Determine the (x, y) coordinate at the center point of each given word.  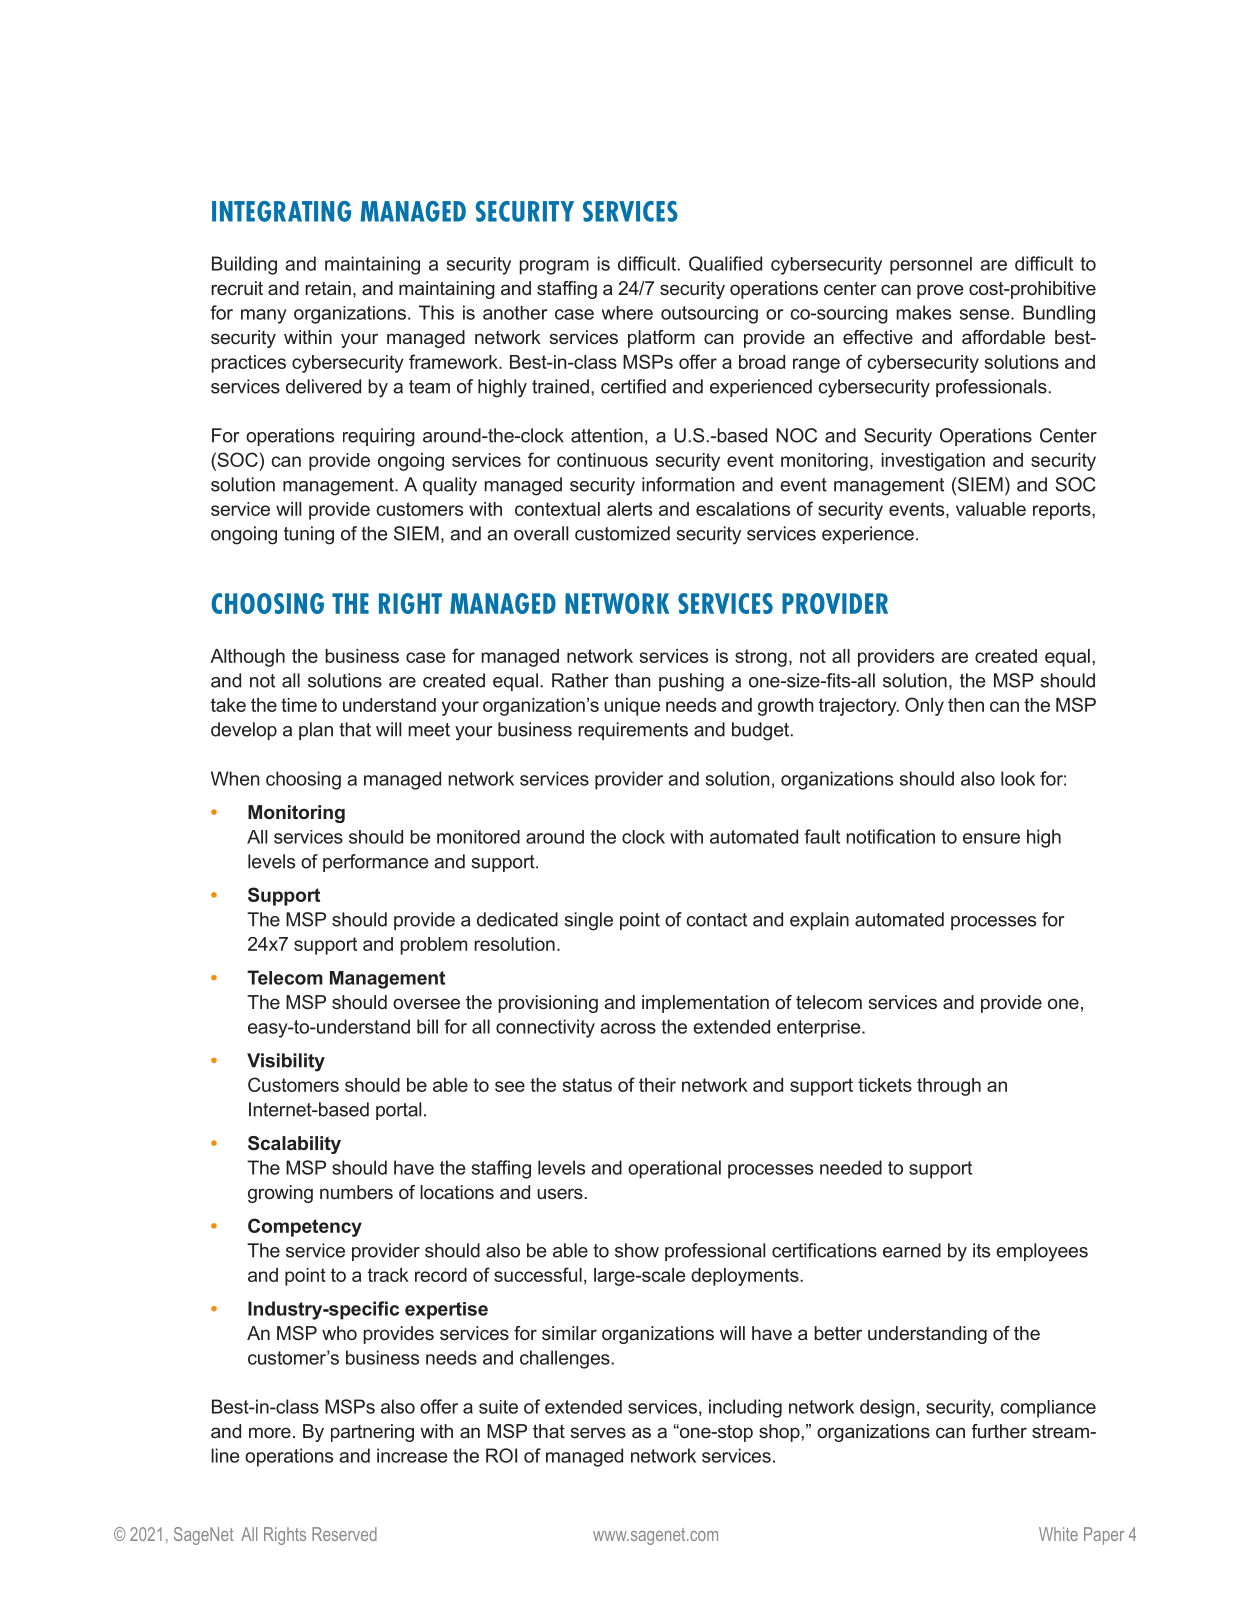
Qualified (725, 264)
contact (717, 920)
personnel (931, 266)
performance (375, 863)
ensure (991, 838)
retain (328, 288)
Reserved (344, 1534)
